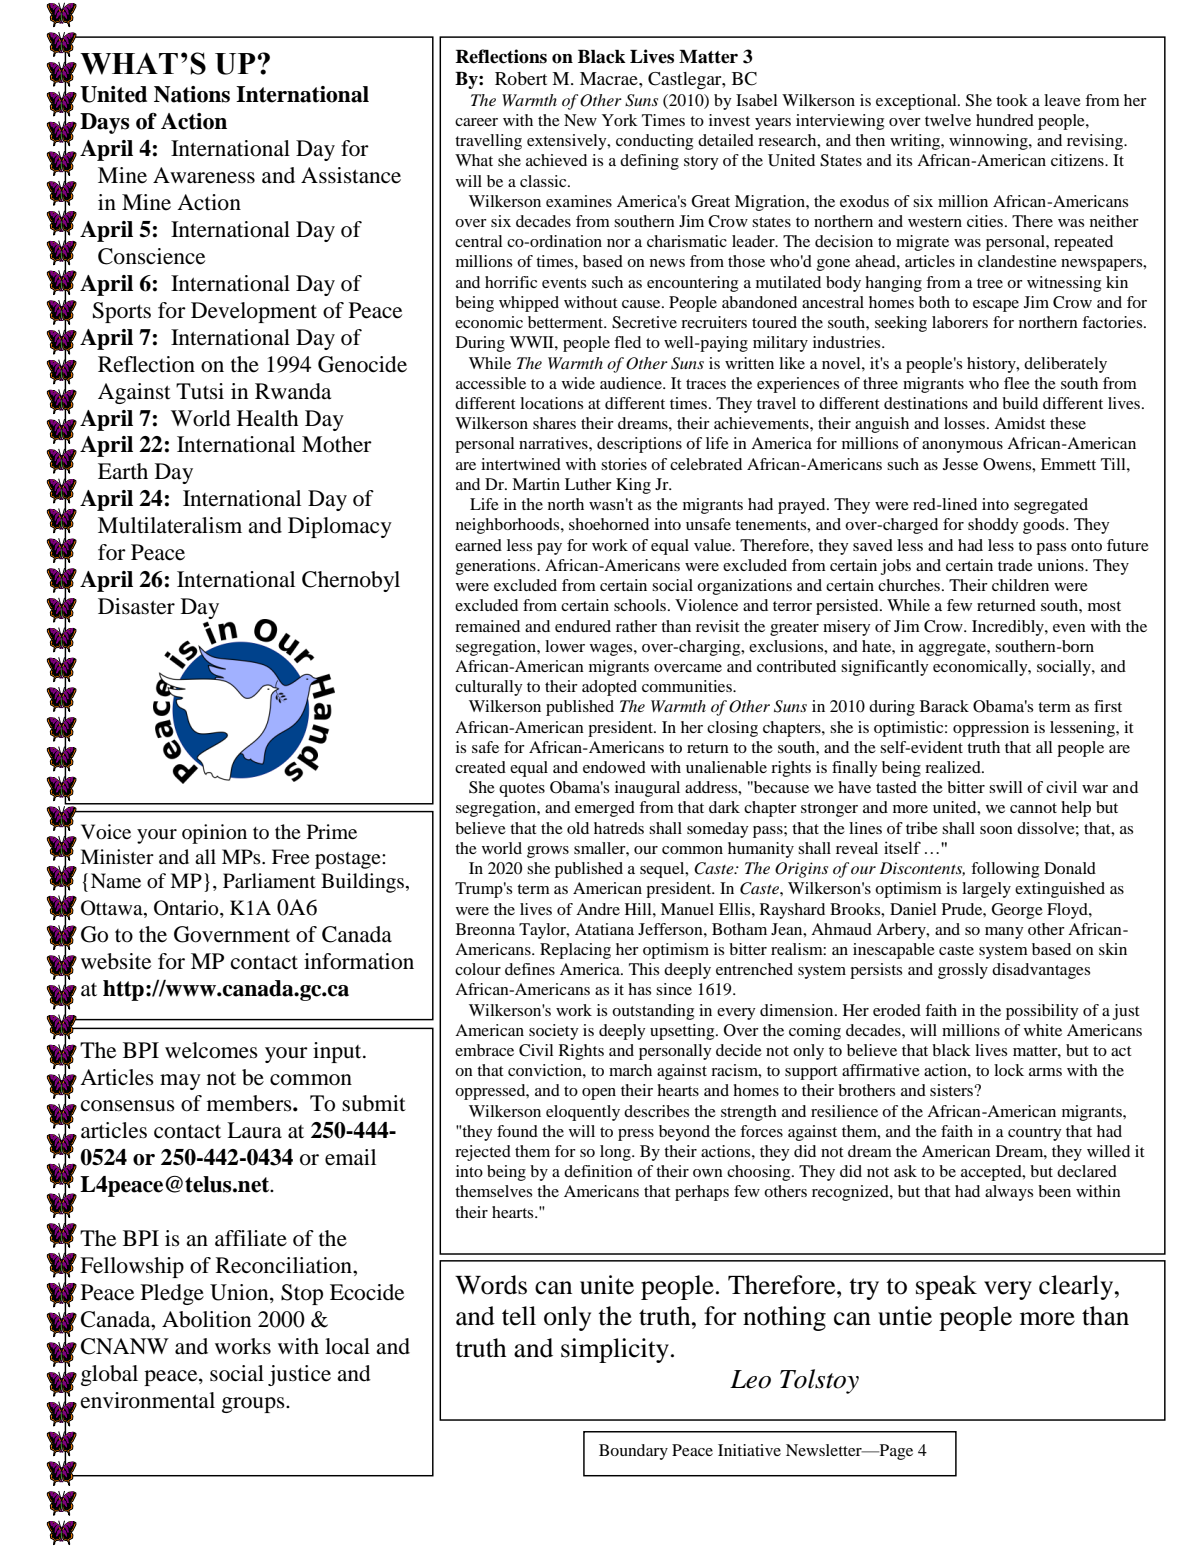 Image resolution: width=1195 pixels, height=1547 pixels. I want to click on endowed, so click(614, 767).
